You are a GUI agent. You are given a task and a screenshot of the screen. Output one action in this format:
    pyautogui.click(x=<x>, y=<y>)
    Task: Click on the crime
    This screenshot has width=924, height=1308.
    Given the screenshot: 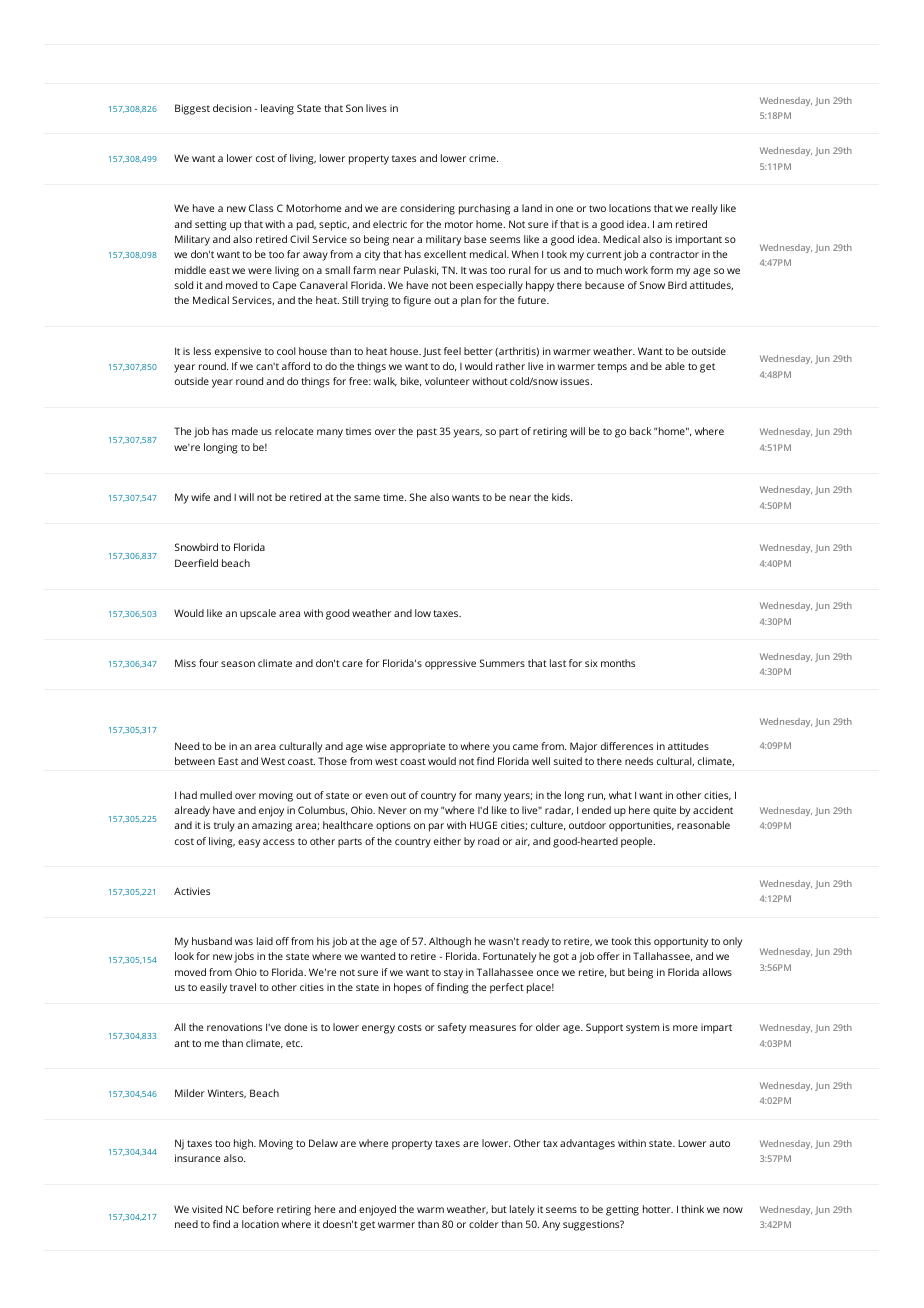 What is the action you would take?
    pyautogui.click(x=483, y=158)
